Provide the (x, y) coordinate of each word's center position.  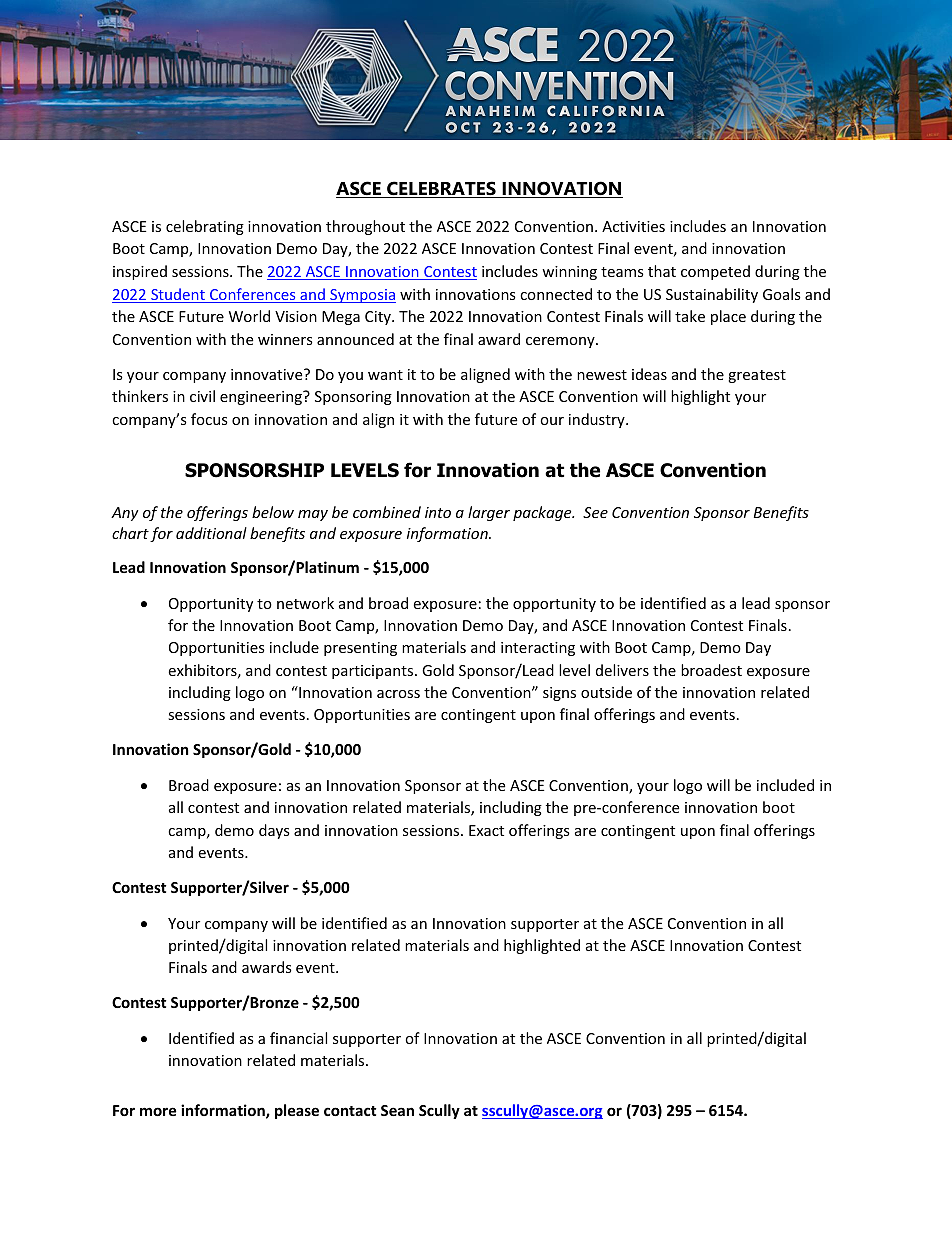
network (305, 603)
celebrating (205, 227)
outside (606, 692)
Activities (633, 226)
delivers (622, 670)
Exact (486, 830)
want (385, 375)
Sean (397, 1110)
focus (209, 419)
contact (350, 1111)
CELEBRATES (441, 189)
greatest (757, 376)
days (274, 831)
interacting (538, 649)
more (158, 1111)
